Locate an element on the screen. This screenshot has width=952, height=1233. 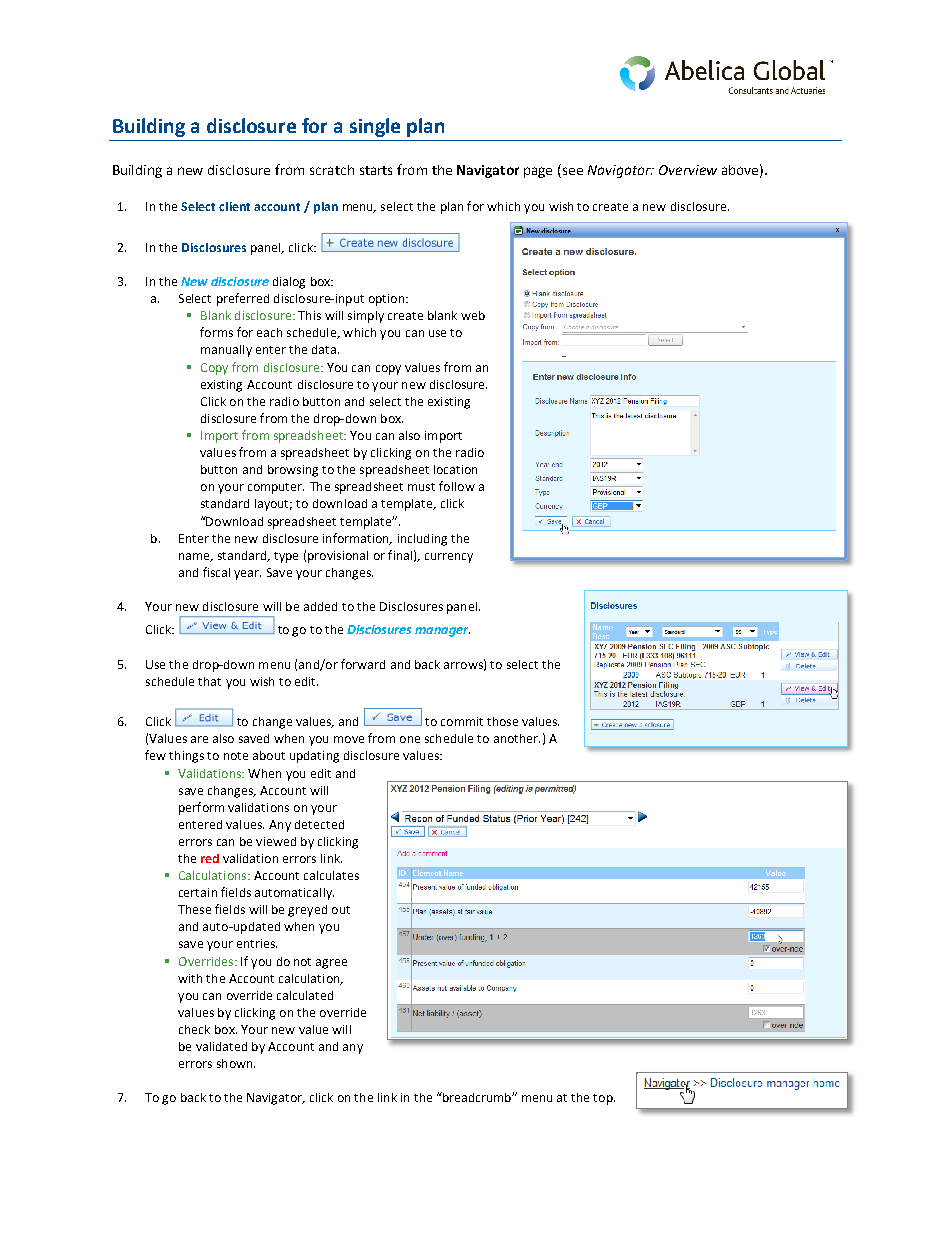
location is located at coordinates (455, 469).
